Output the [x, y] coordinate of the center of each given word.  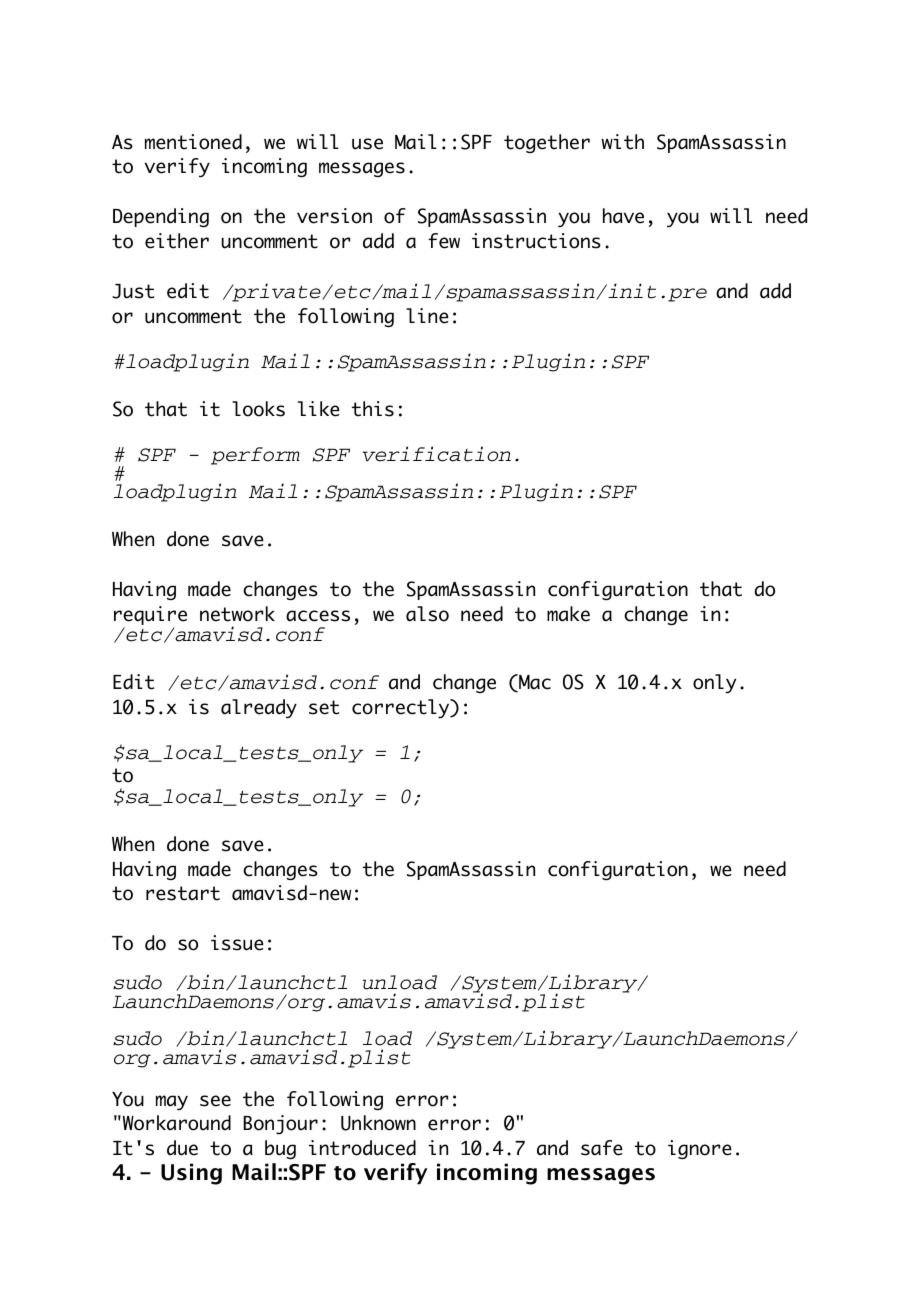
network [237, 614]
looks [258, 409]
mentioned [193, 142]
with [622, 142]
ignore [700, 1150]
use [367, 144]
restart [183, 893]
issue [237, 943]
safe [602, 1148]
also [427, 614]
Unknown [378, 1123]
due [182, 1148]
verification [436, 454]
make [568, 614]
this [373, 409]
